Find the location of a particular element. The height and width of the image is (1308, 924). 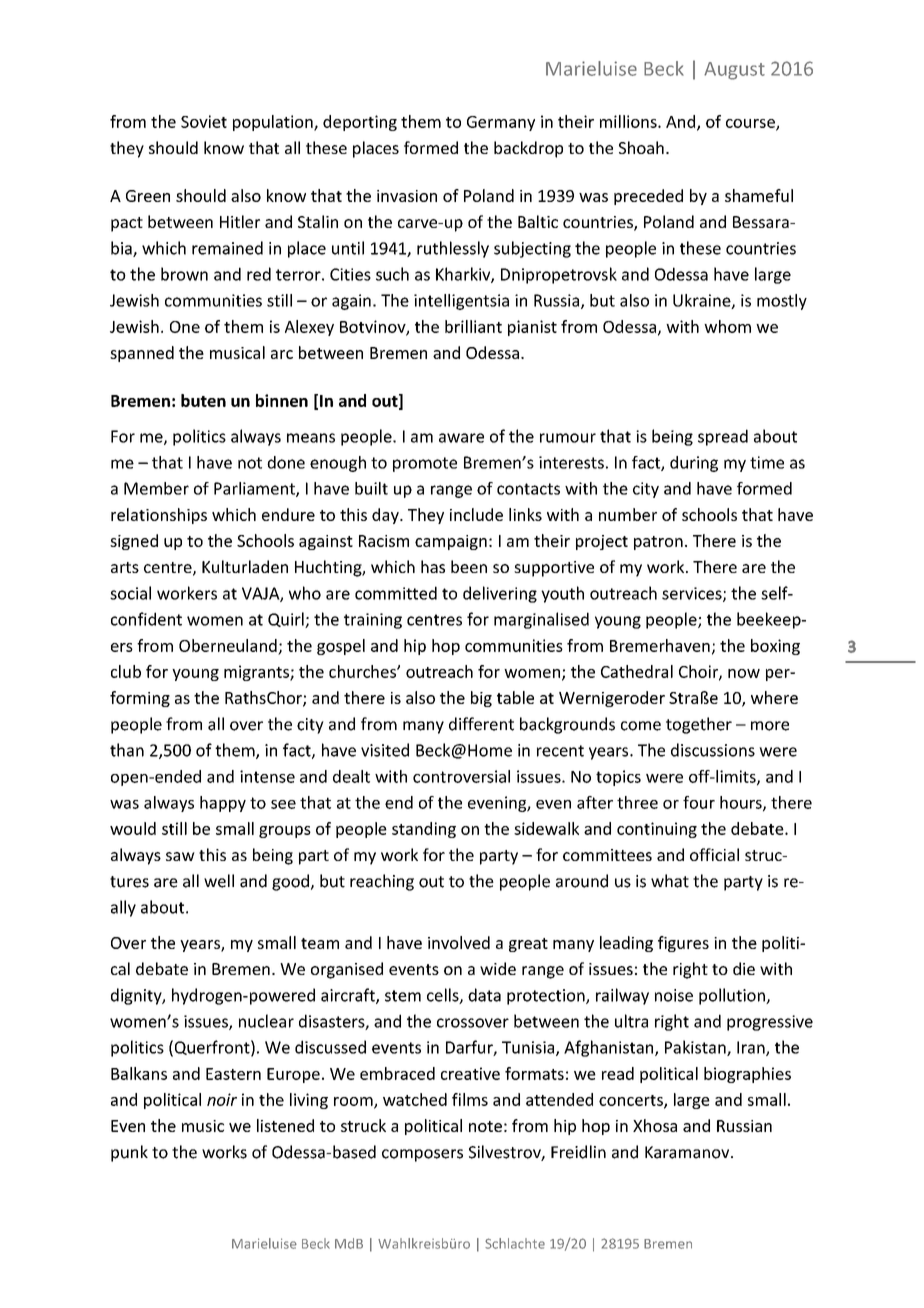

well is located at coordinates (219, 881).
